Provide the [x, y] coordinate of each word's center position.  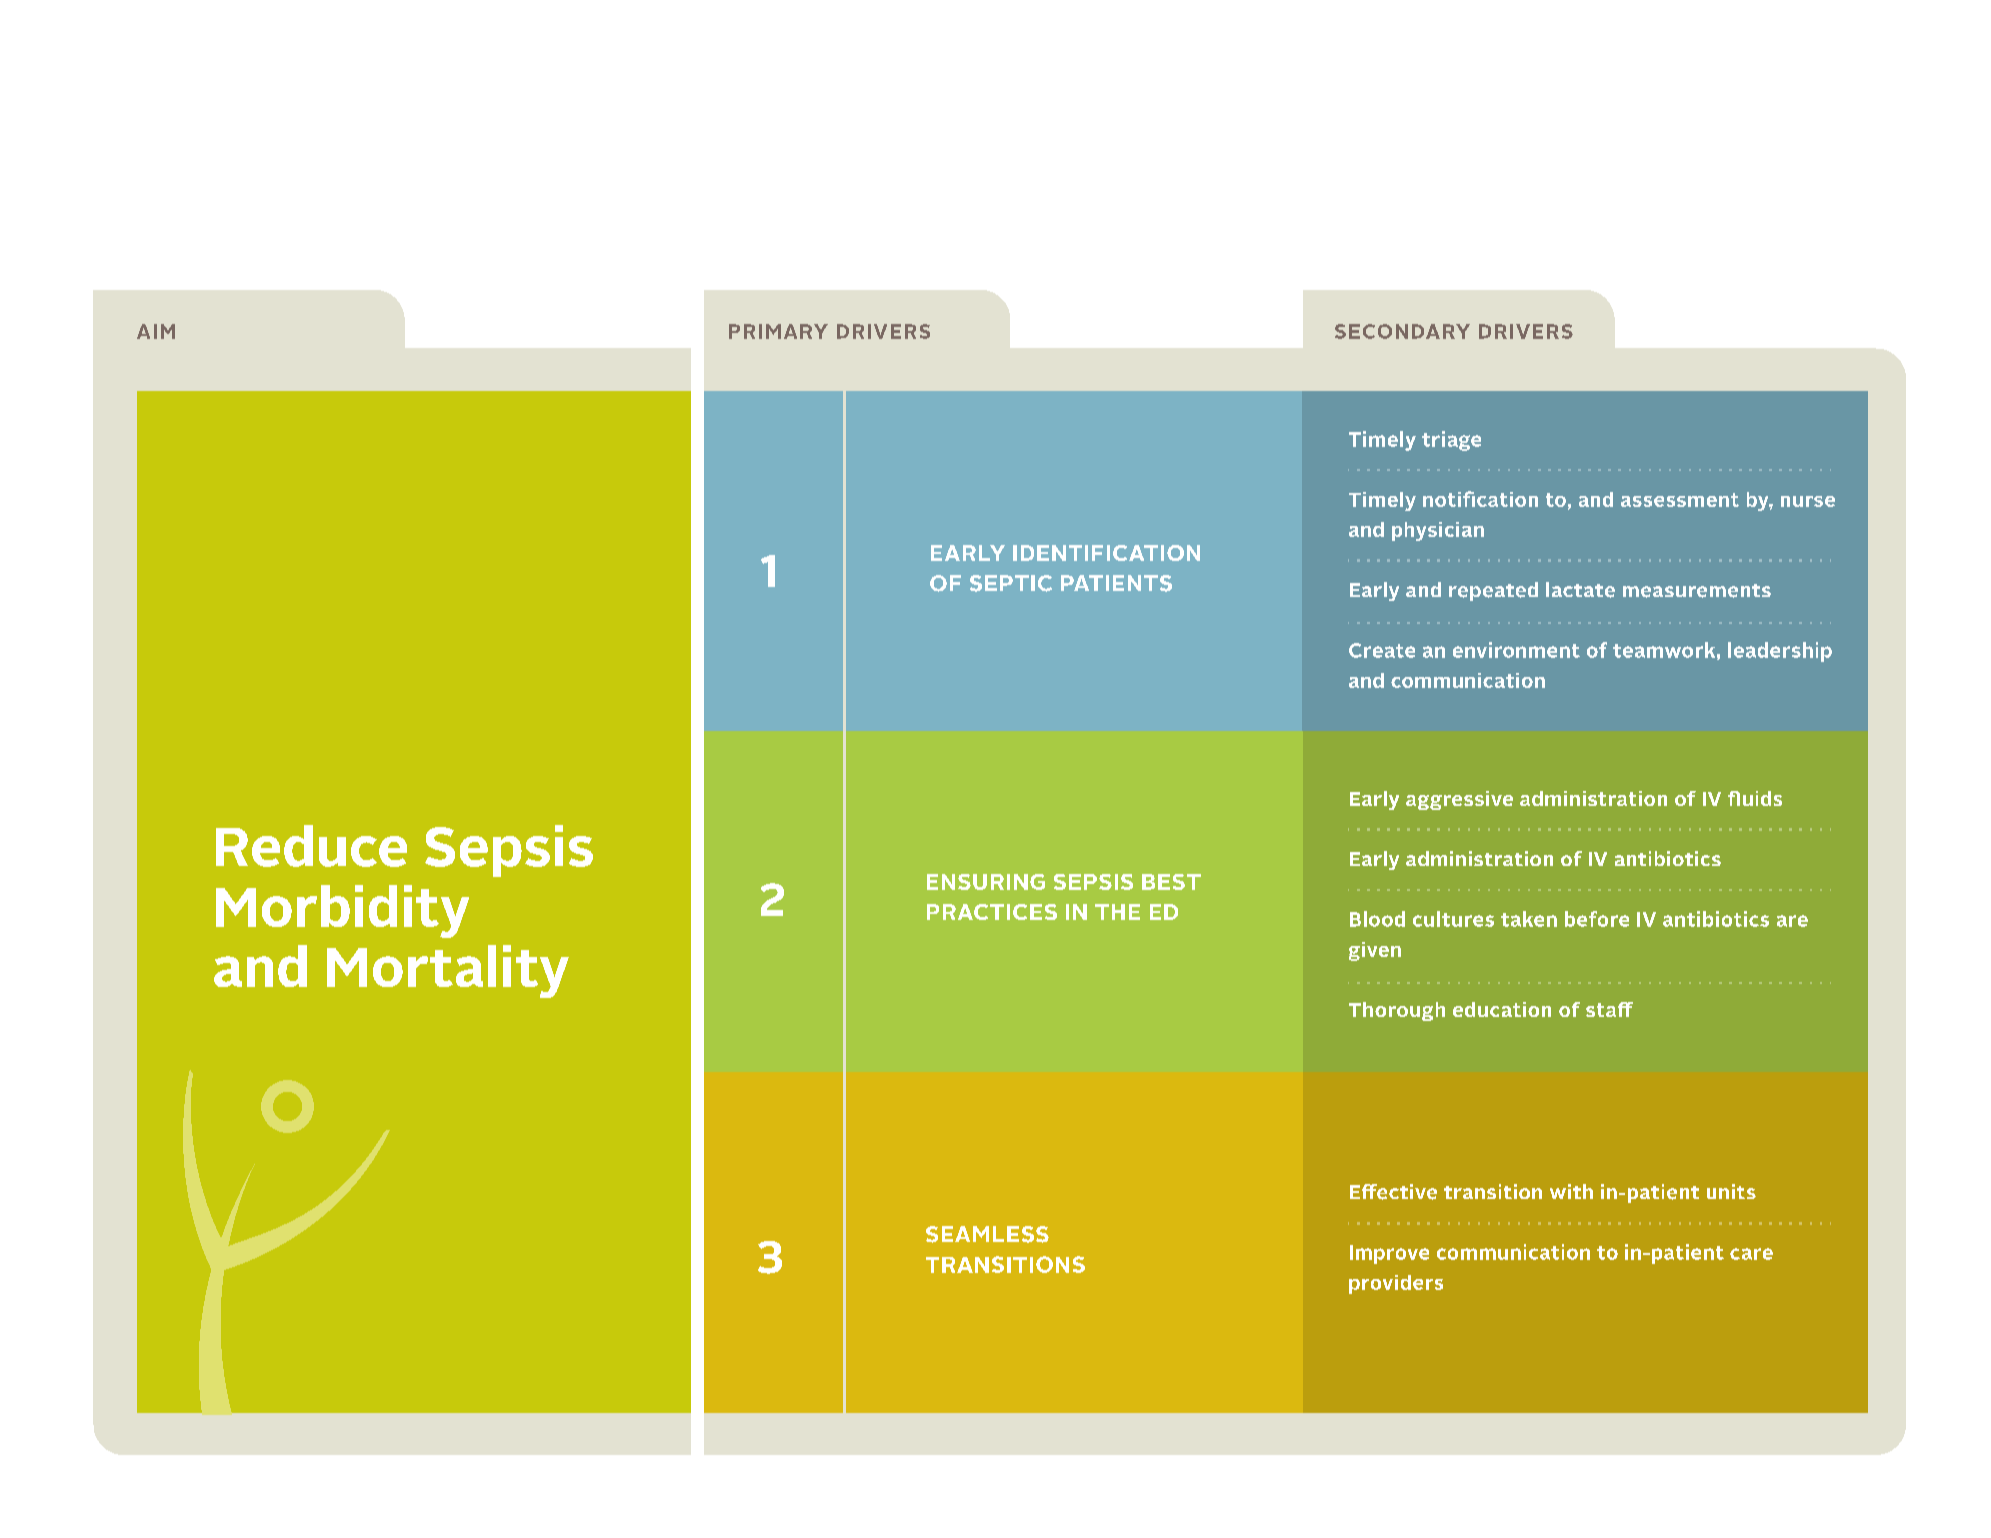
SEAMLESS [987, 1234]
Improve [1389, 1254]
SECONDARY [1402, 331]
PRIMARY [778, 331]
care [1751, 1254]
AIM [156, 331]
